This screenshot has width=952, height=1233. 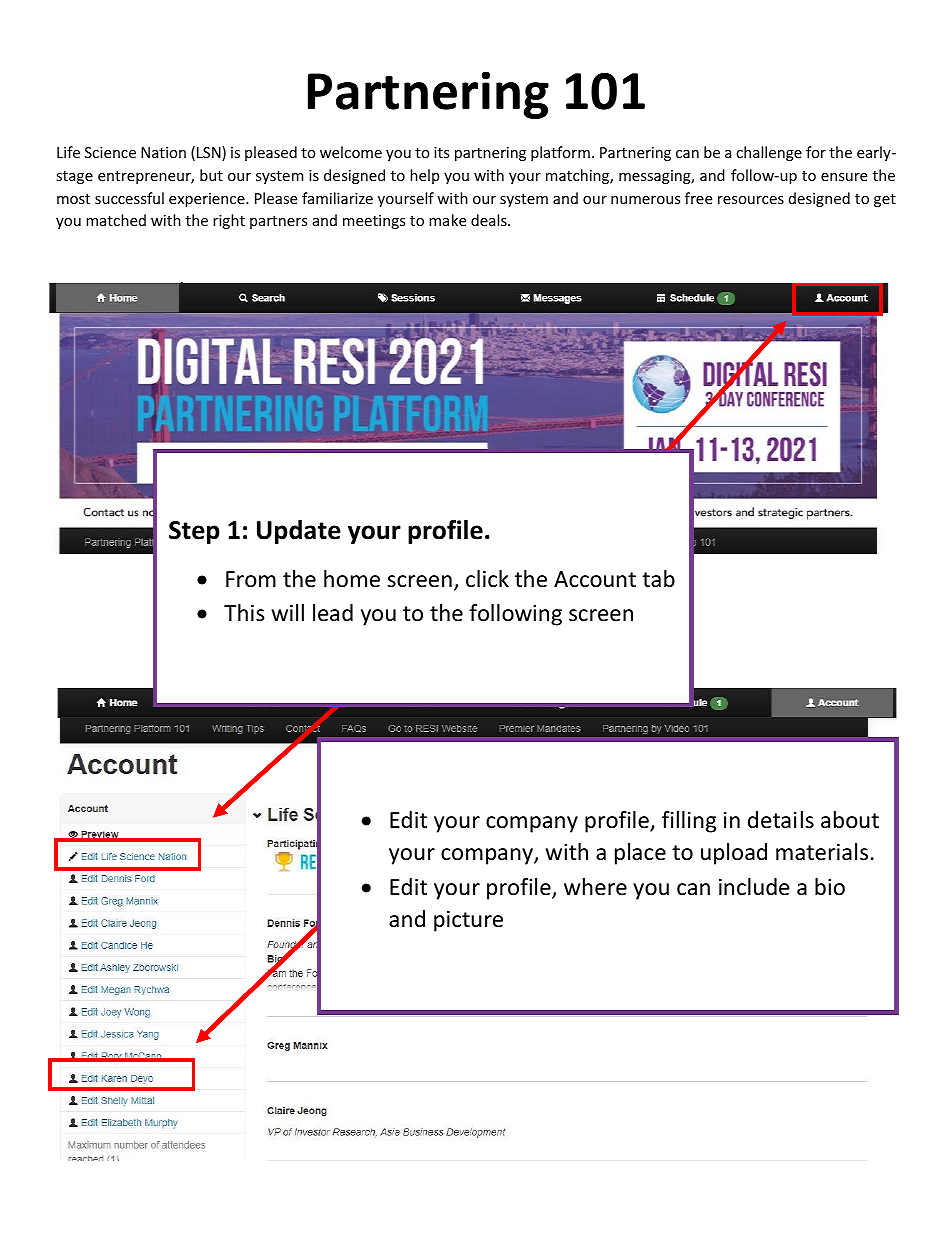 What do you see at coordinates (769, 153) in the screenshot?
I see `challenge` at bounding box center [769, 153].
